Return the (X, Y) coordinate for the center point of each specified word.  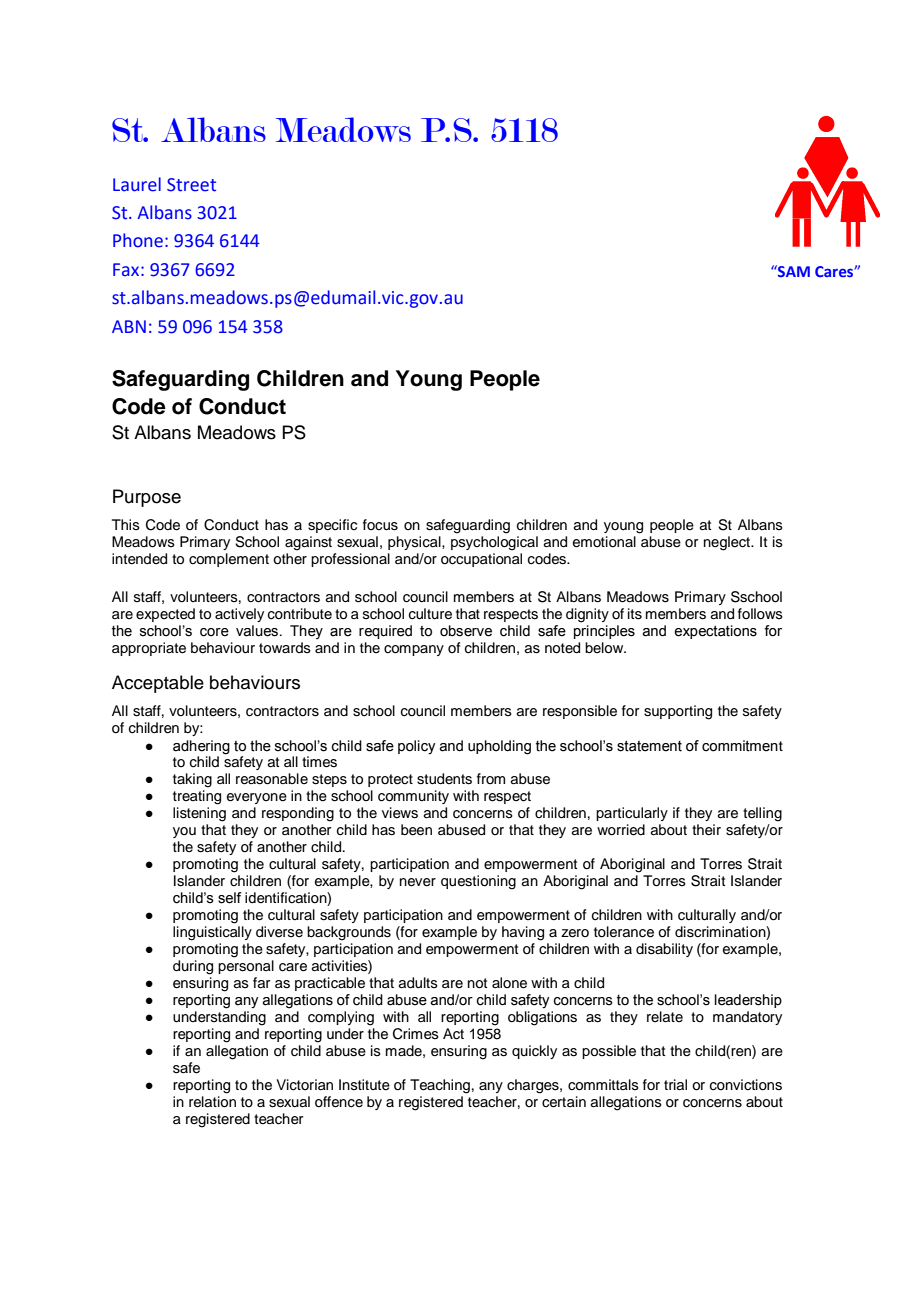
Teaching (440, 1086)
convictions (746, 1085)
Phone (138, 240)
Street (191, 185)
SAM (793, 271)
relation (212, 1102)
